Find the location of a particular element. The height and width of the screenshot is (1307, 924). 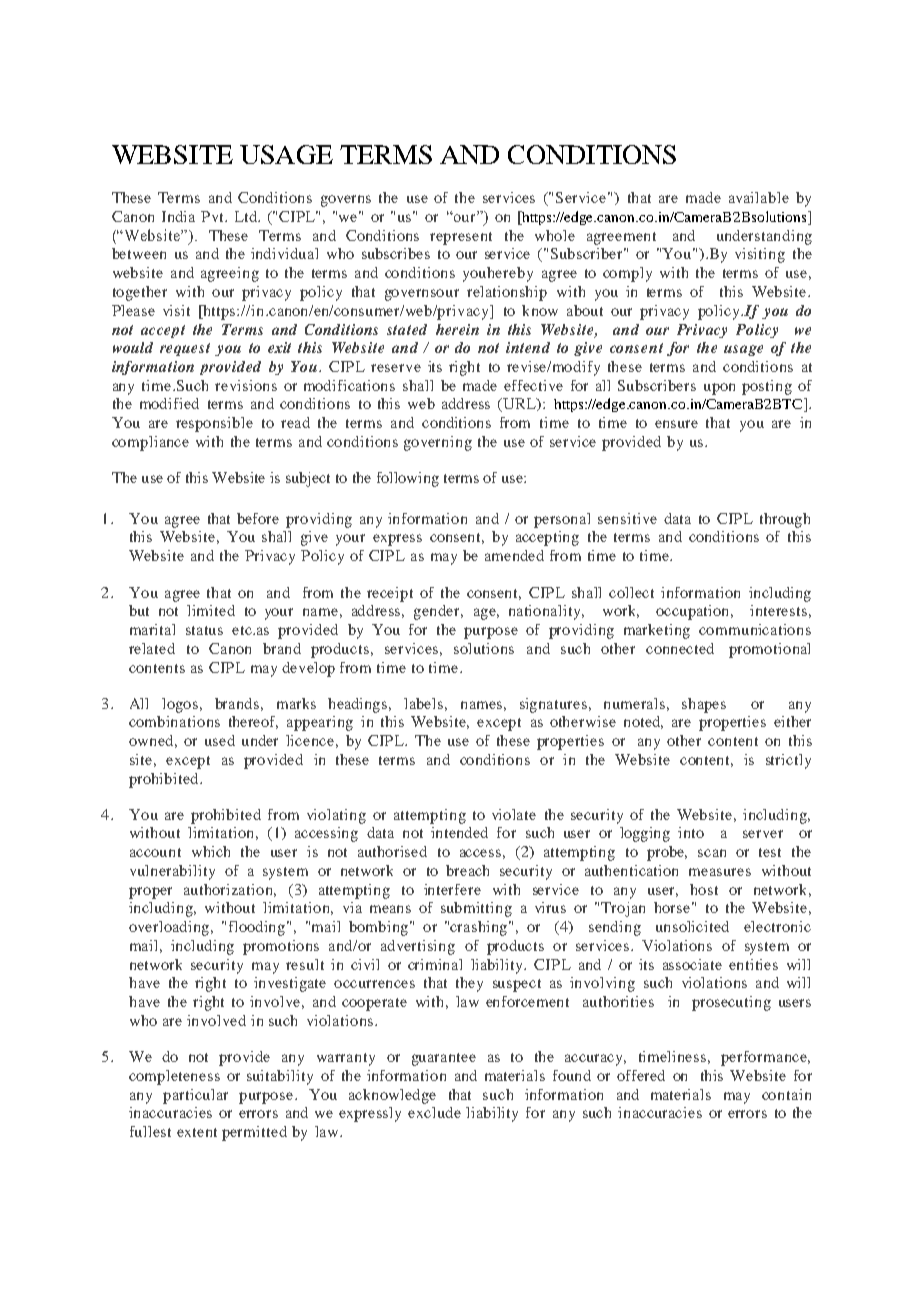

available is located at coordinates (759, 197).
